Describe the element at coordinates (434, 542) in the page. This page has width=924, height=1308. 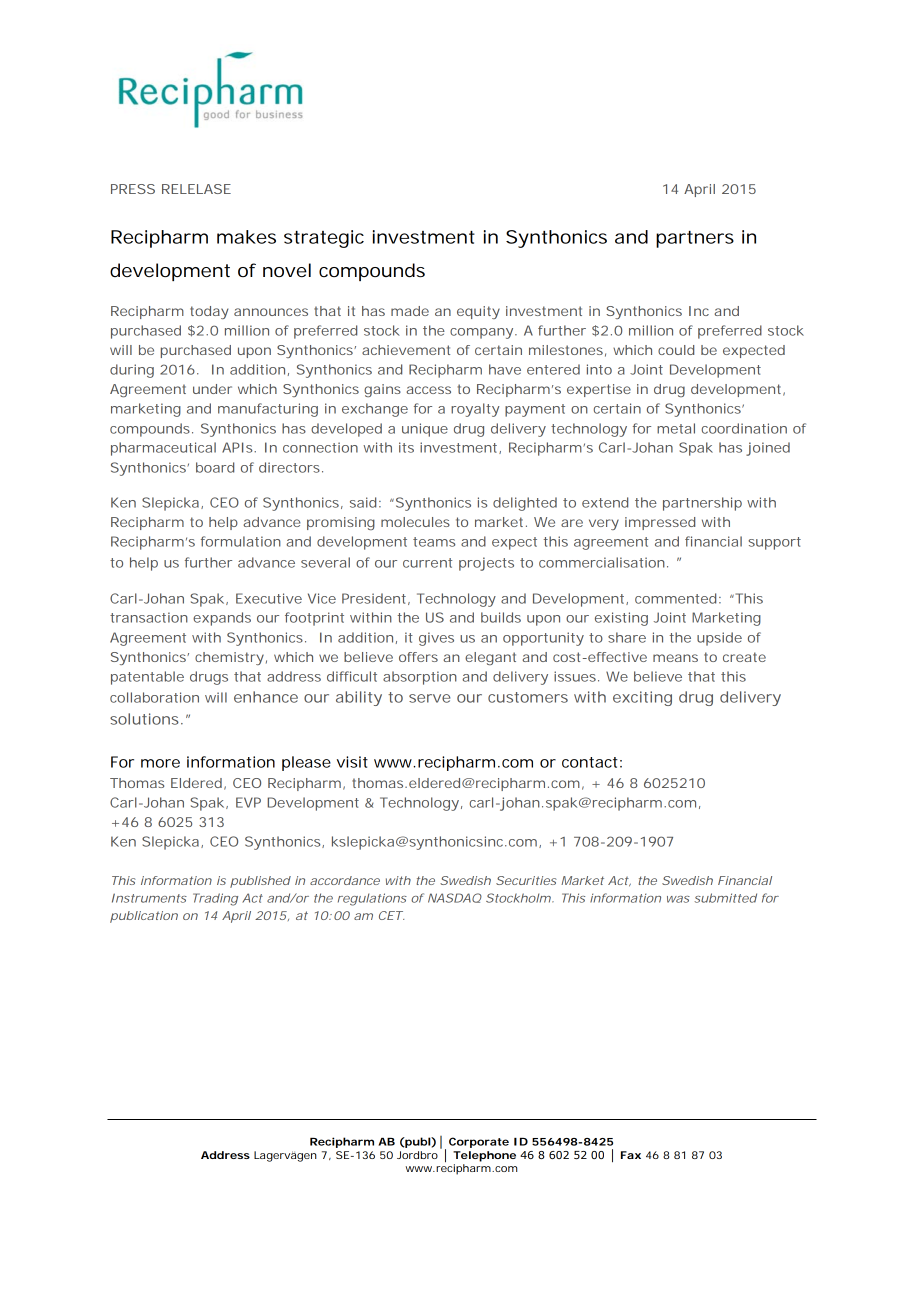
I see `teams` at that location.
